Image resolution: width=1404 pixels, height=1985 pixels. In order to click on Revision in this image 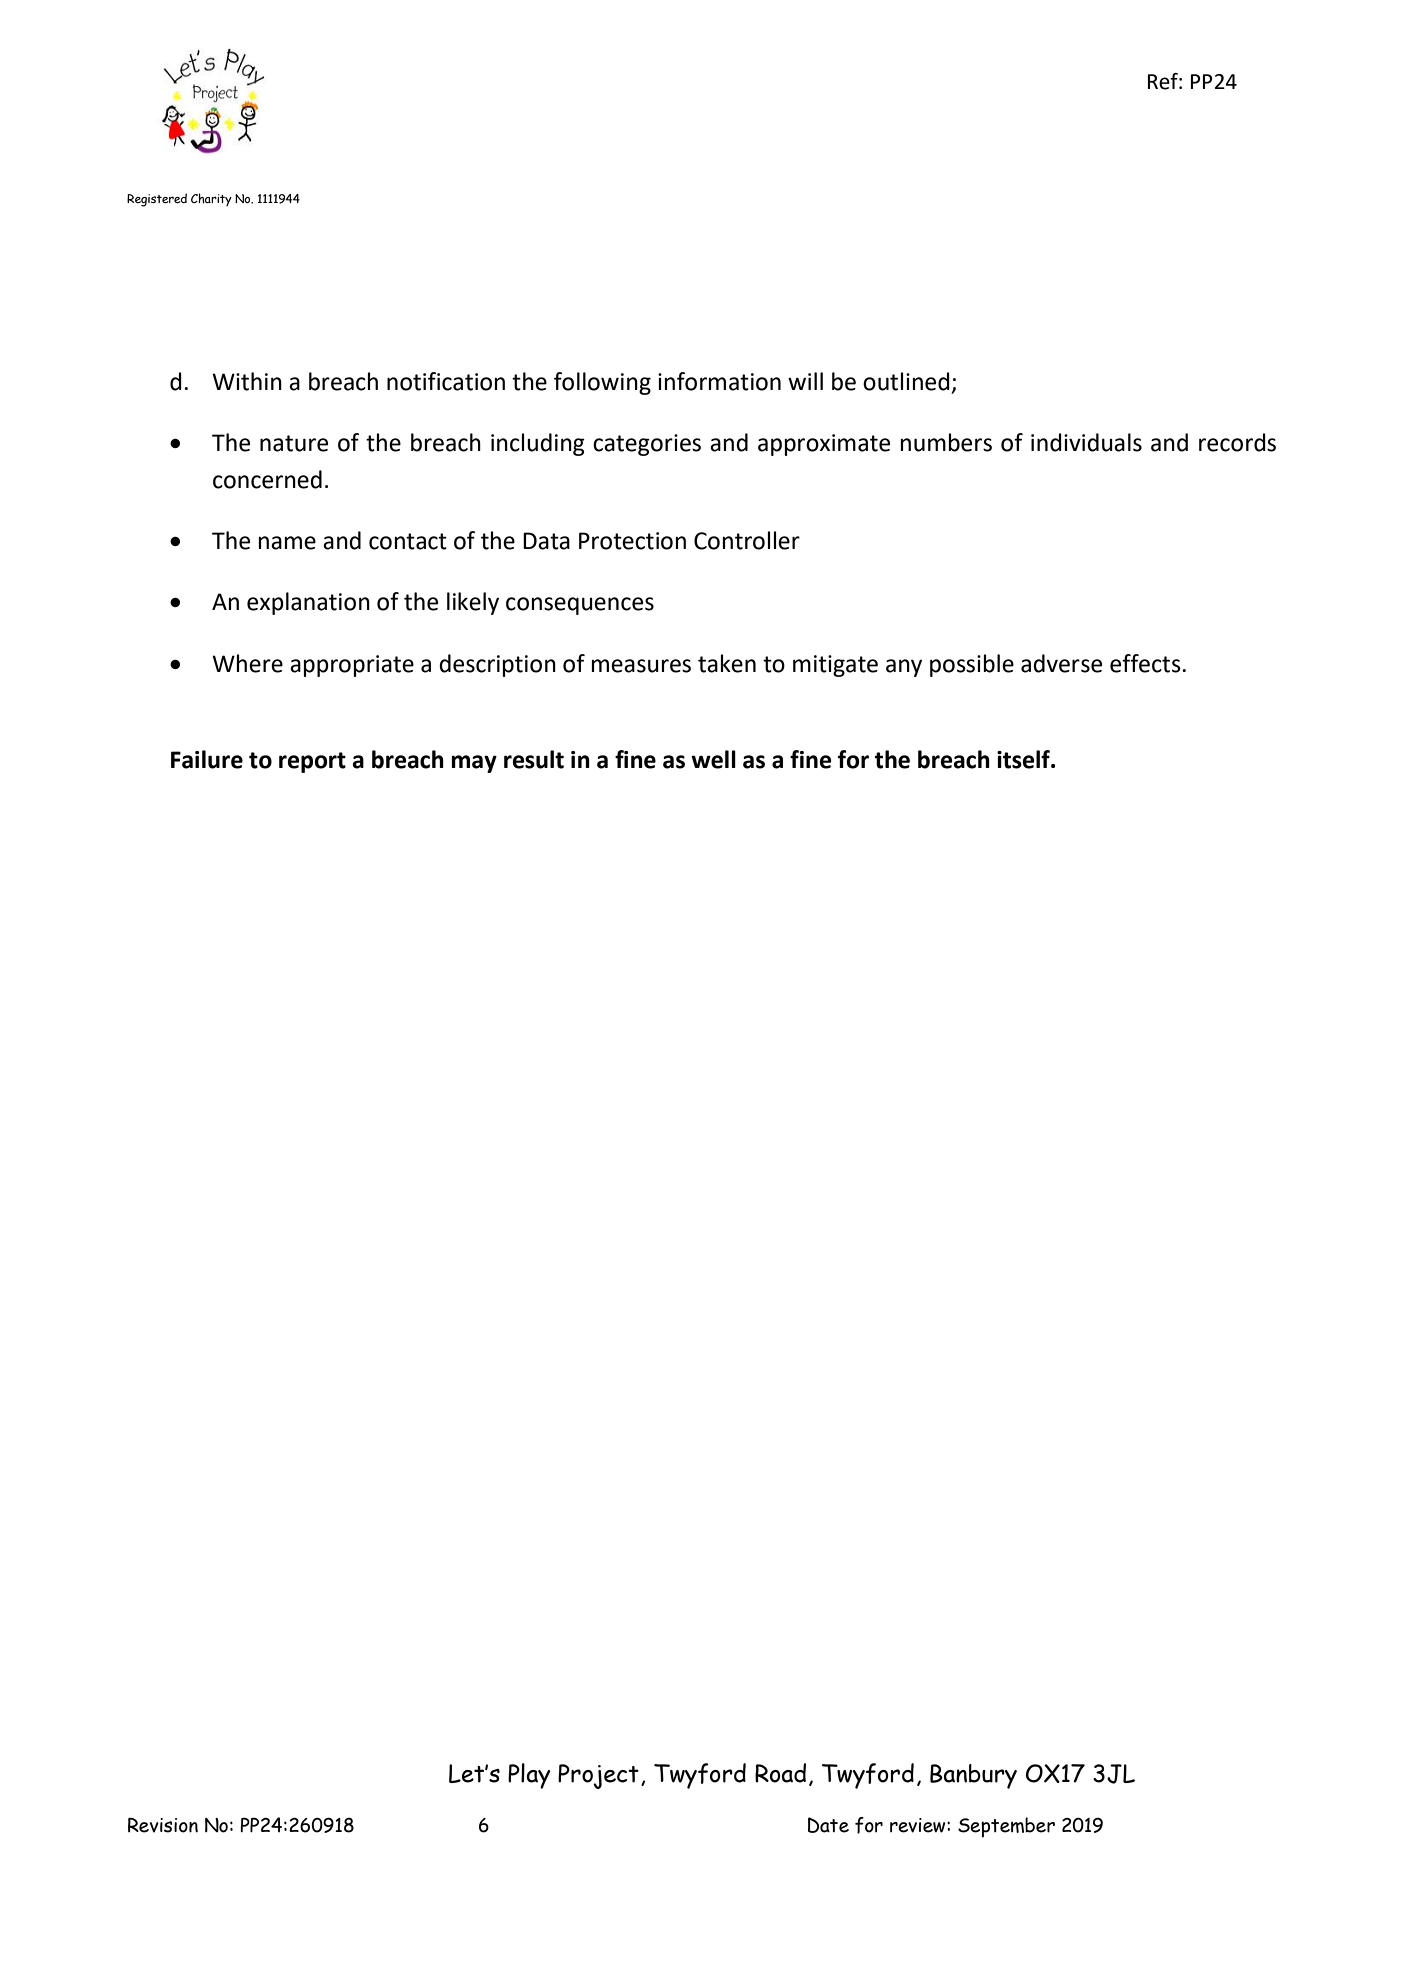, I will do `click(163, 1825)`.
